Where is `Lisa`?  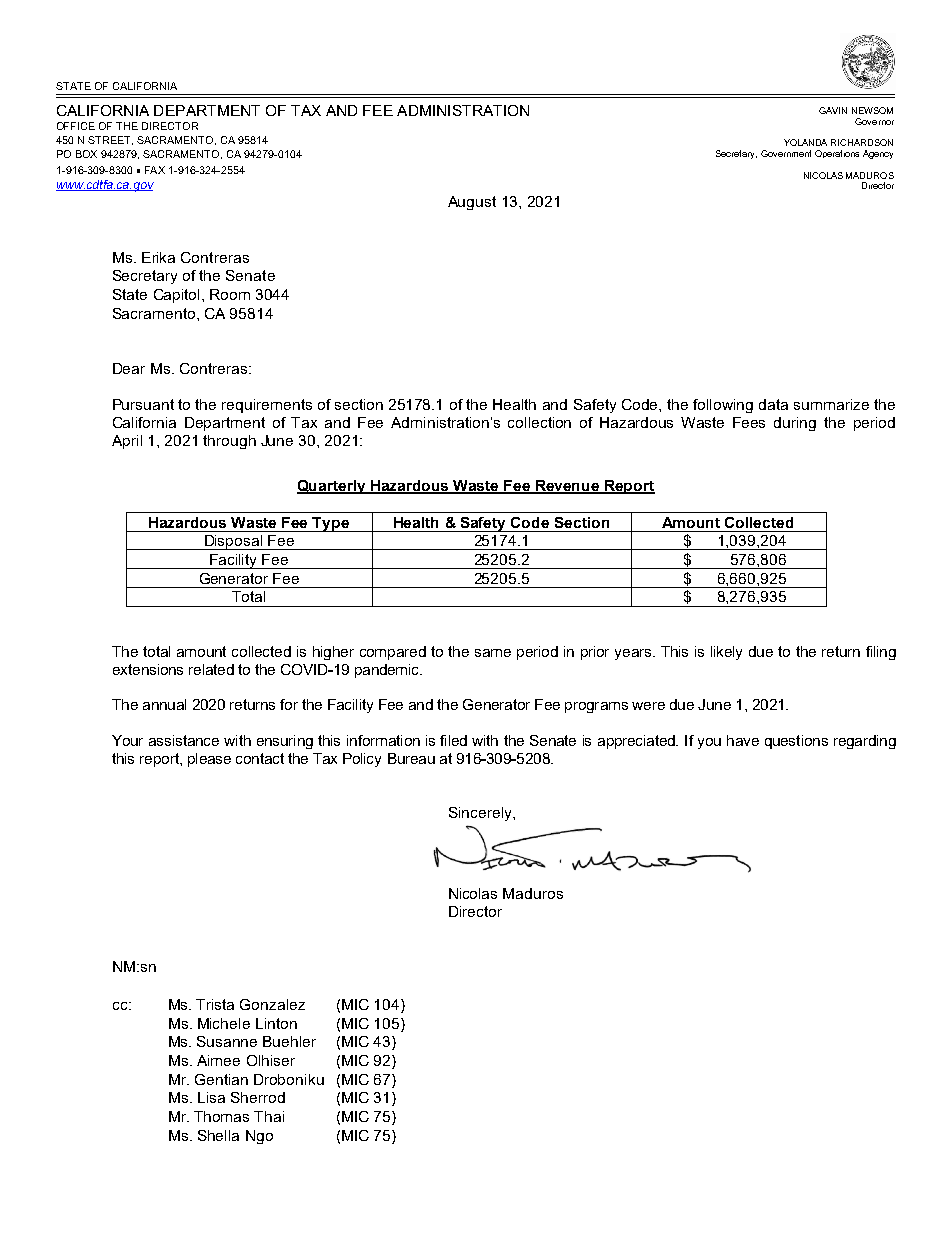
Lisa is located at coordinates (211, 1097).
